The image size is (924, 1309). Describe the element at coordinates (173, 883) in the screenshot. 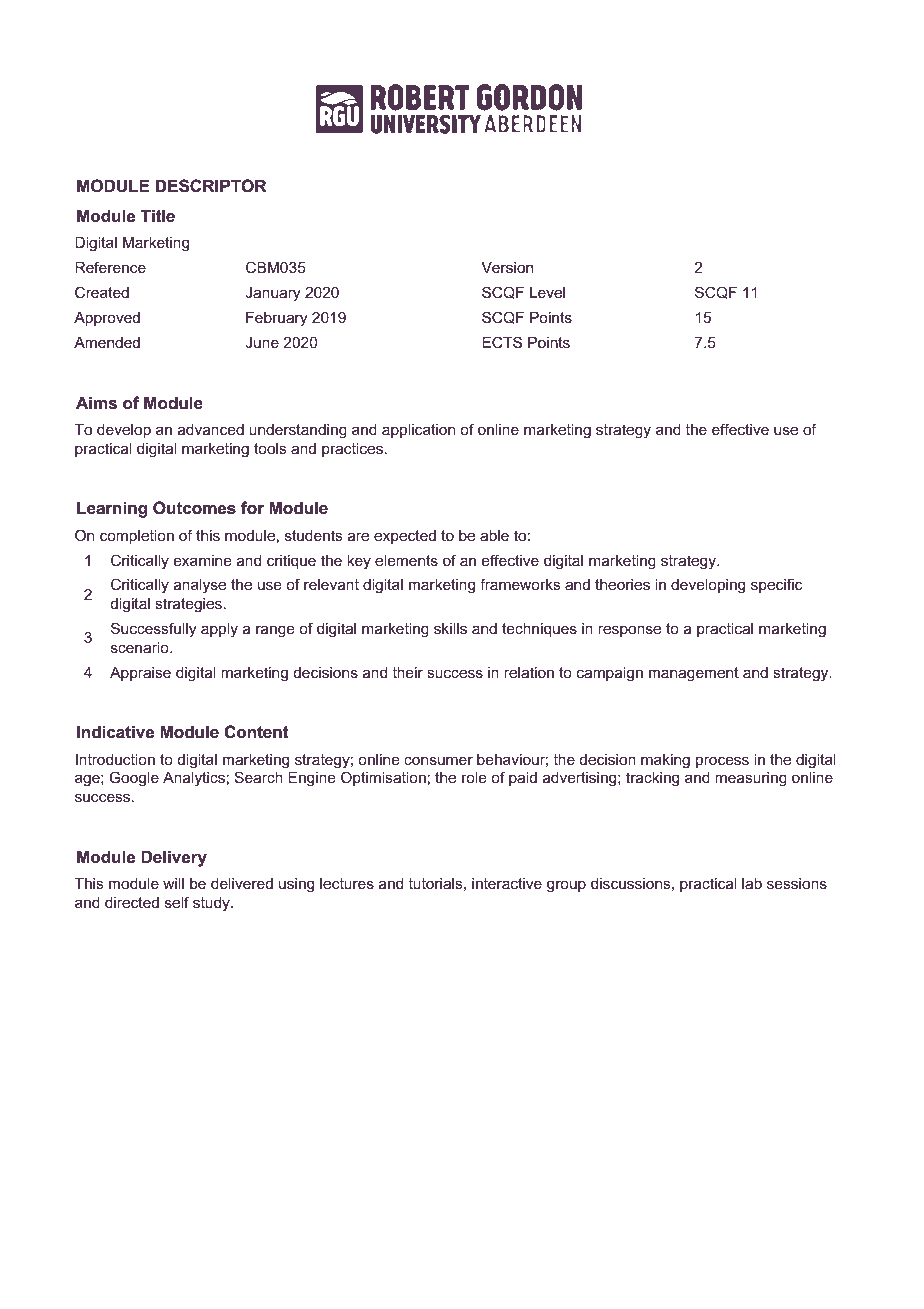

I see `will` at that location.
